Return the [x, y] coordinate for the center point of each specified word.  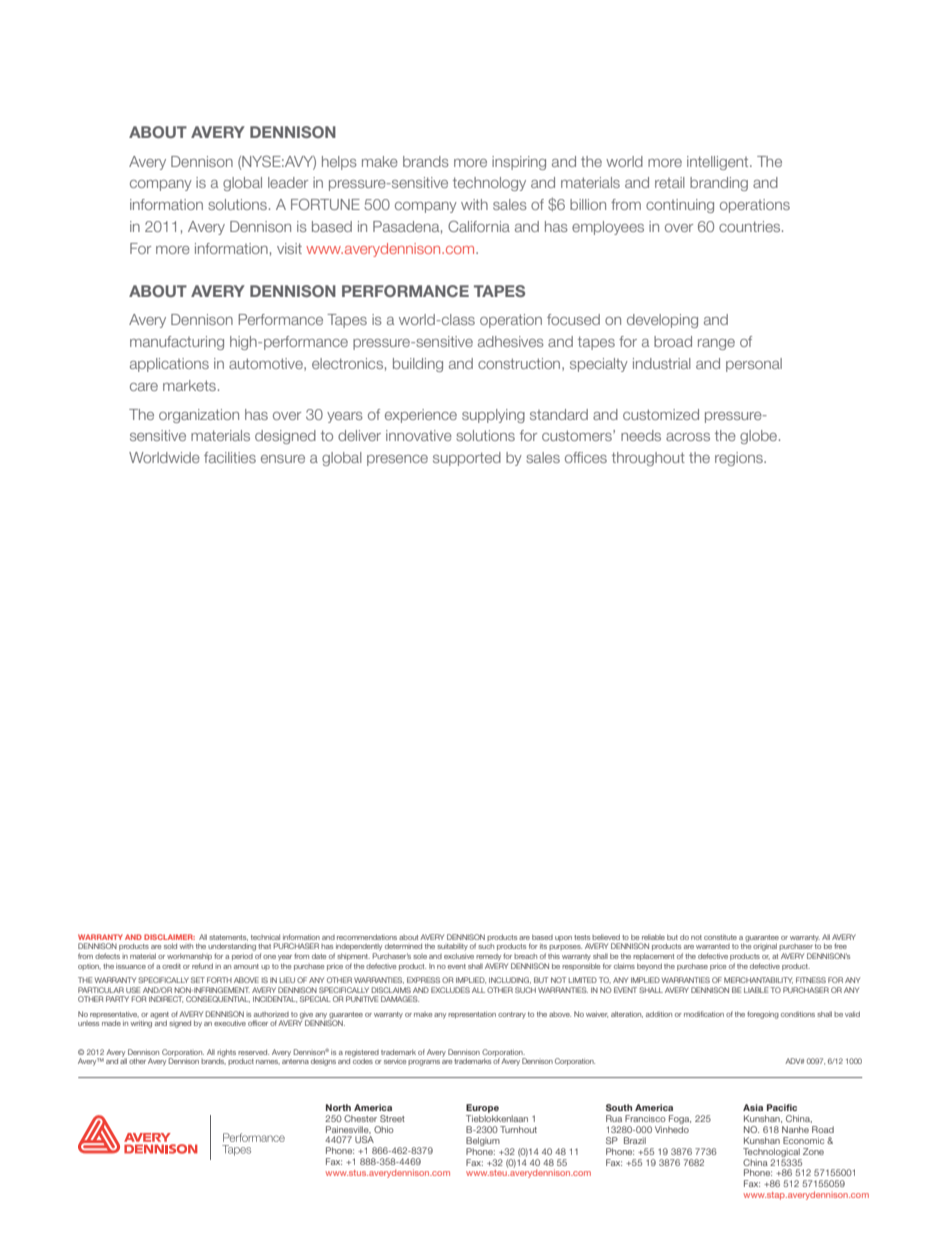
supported [467, 459]
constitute [720, 937]
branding [719, 184]
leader [288, 182]
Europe [482, 1108]
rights [226, 1054]
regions [740, 459]
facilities [230, 457]
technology [489, 184]
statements [228, 938]
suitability [452, 947]
